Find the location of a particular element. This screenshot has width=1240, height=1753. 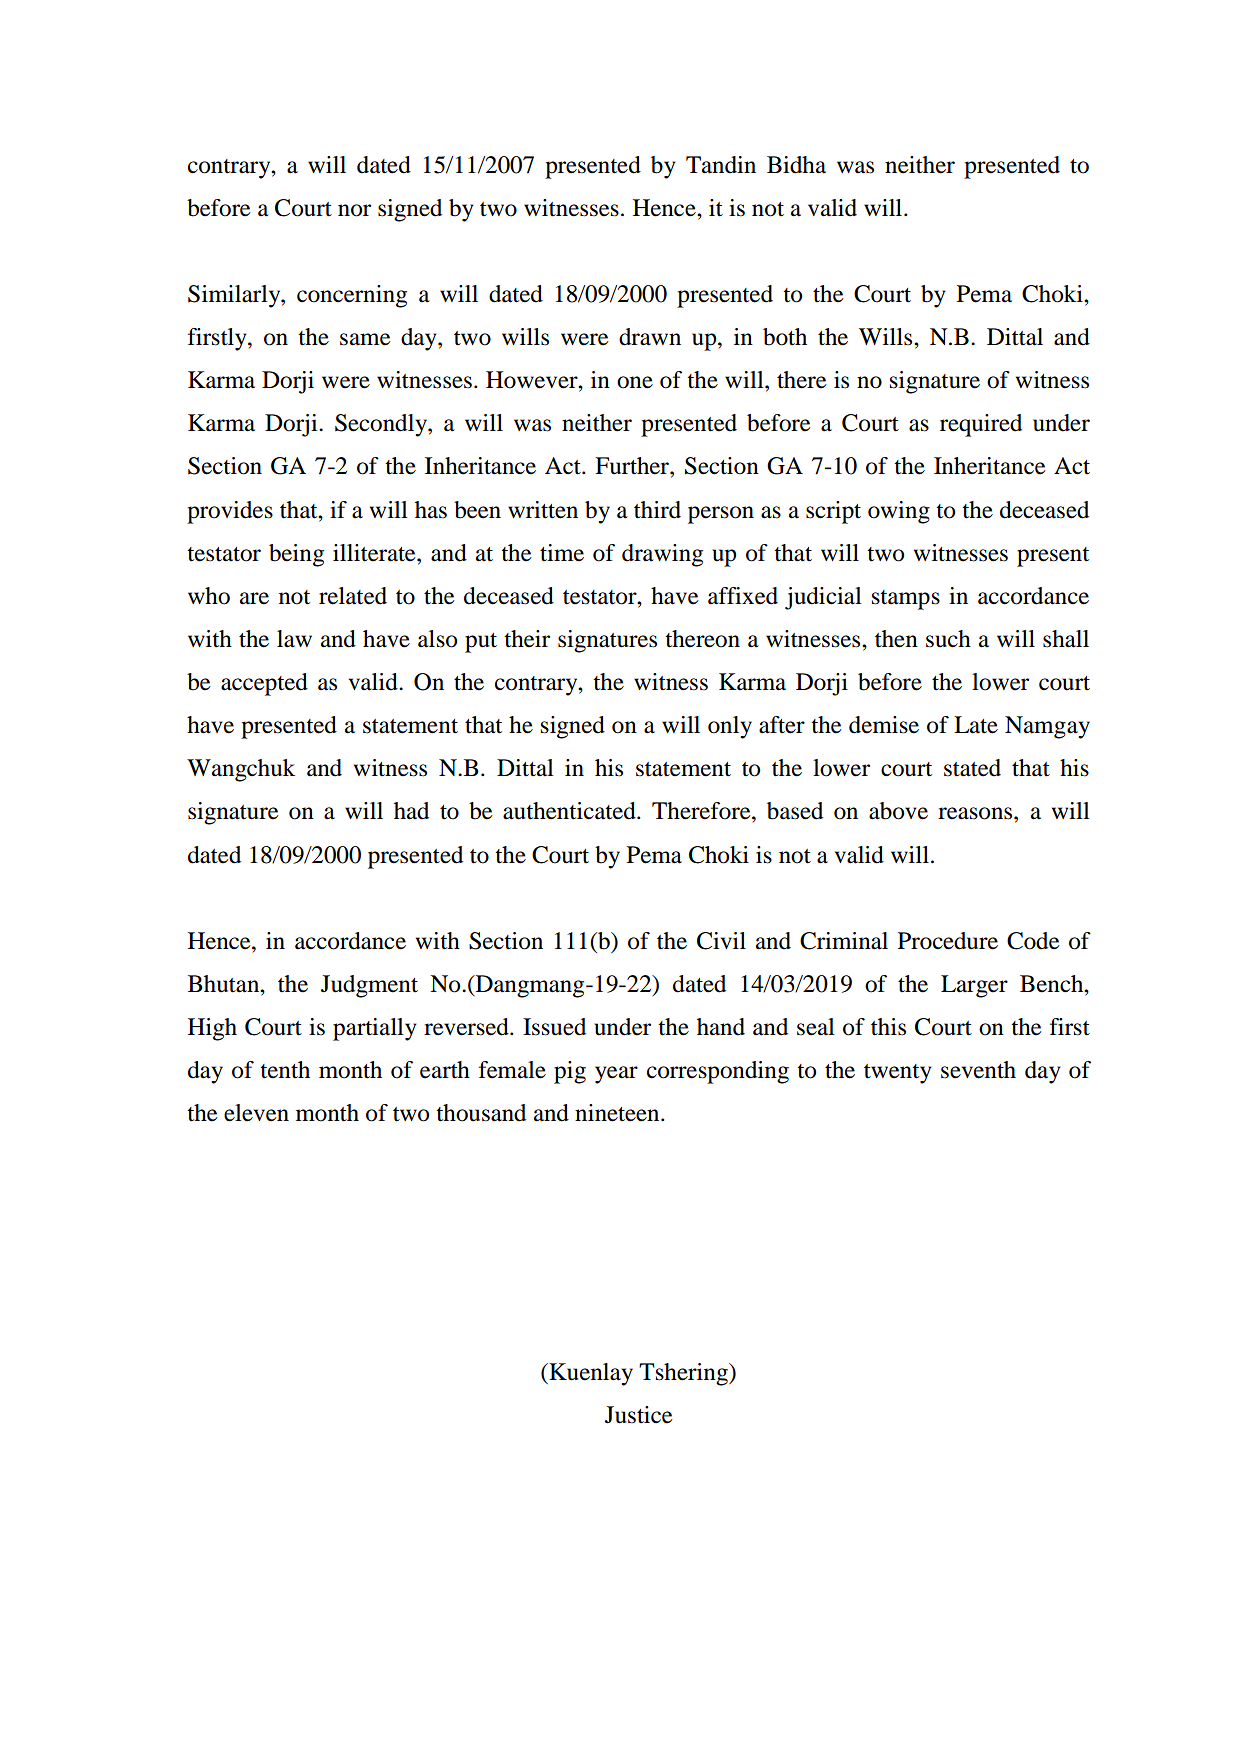

Justice is located at coordinates (639, 1415).
